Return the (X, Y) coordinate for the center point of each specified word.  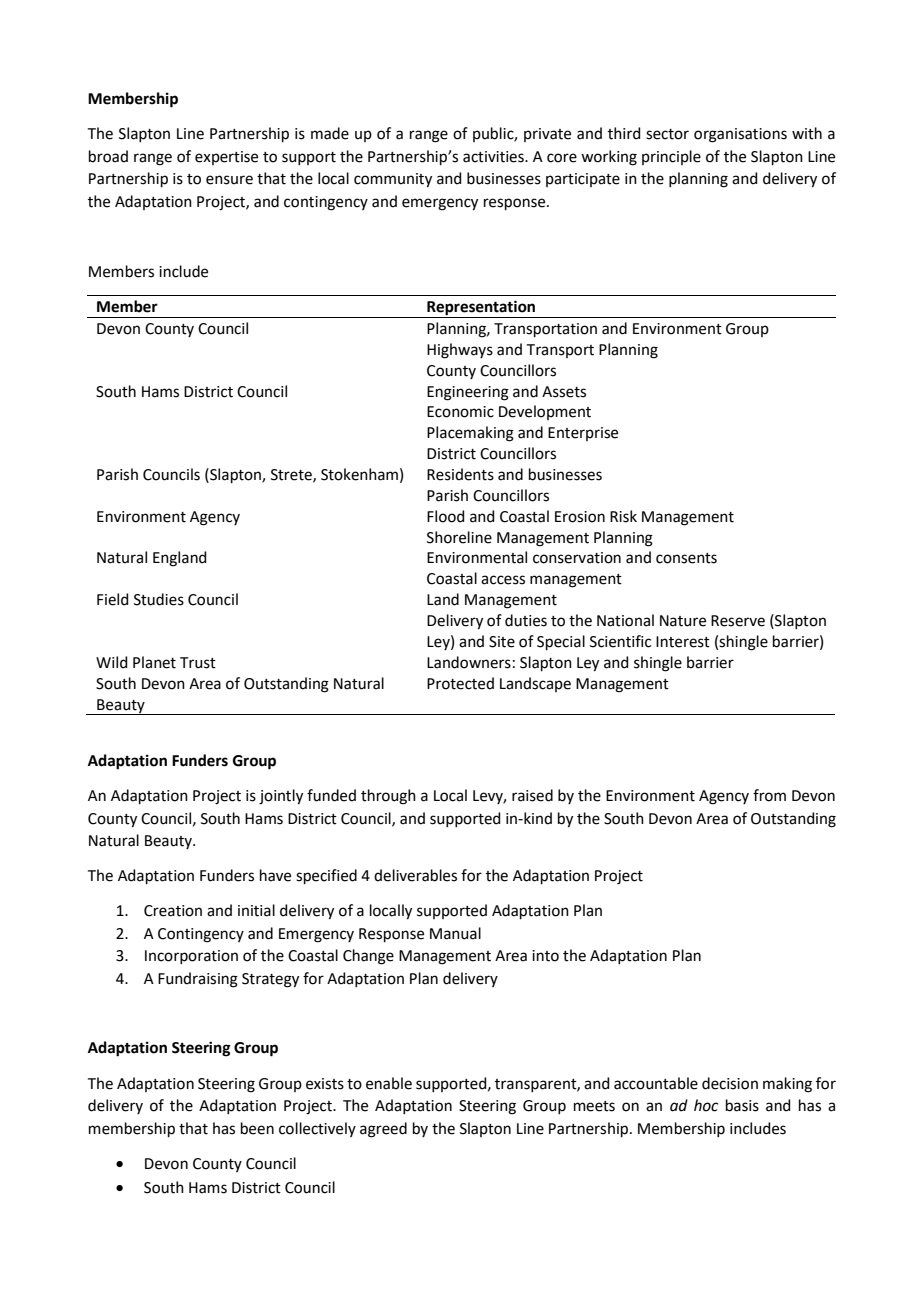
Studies (159, 599)
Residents (460, 474)
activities (494, 157)
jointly (281, 797)
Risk (623, 516)
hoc (706, 1105)
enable (389, 1083)
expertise (226, 158)
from (769, 795)
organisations (740, 135)
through (388, 797)
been (257, 1128)
